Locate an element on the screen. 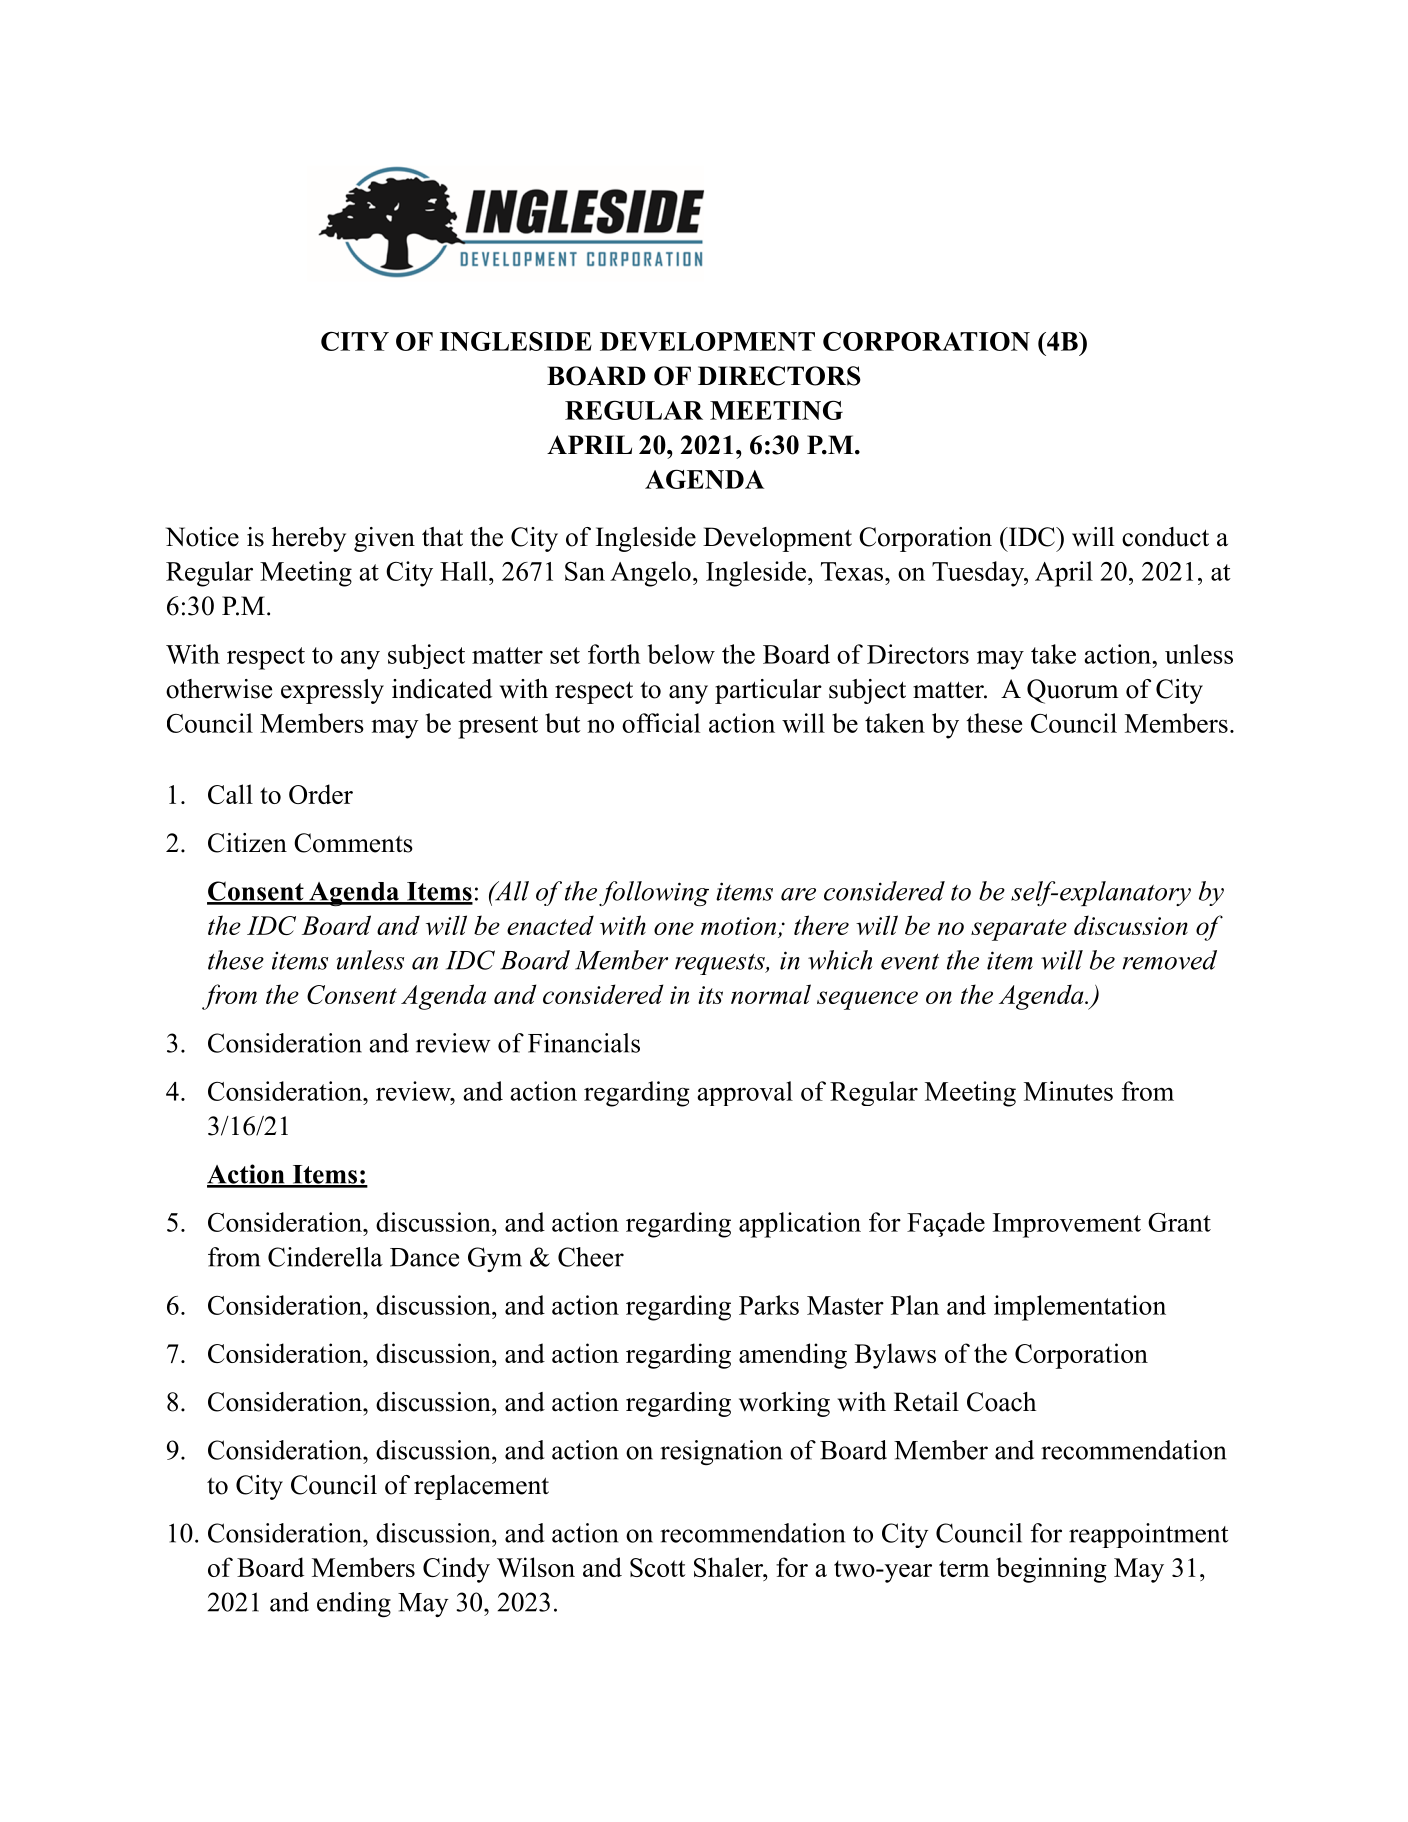  Scott is located at coordinates (658, 1567).
